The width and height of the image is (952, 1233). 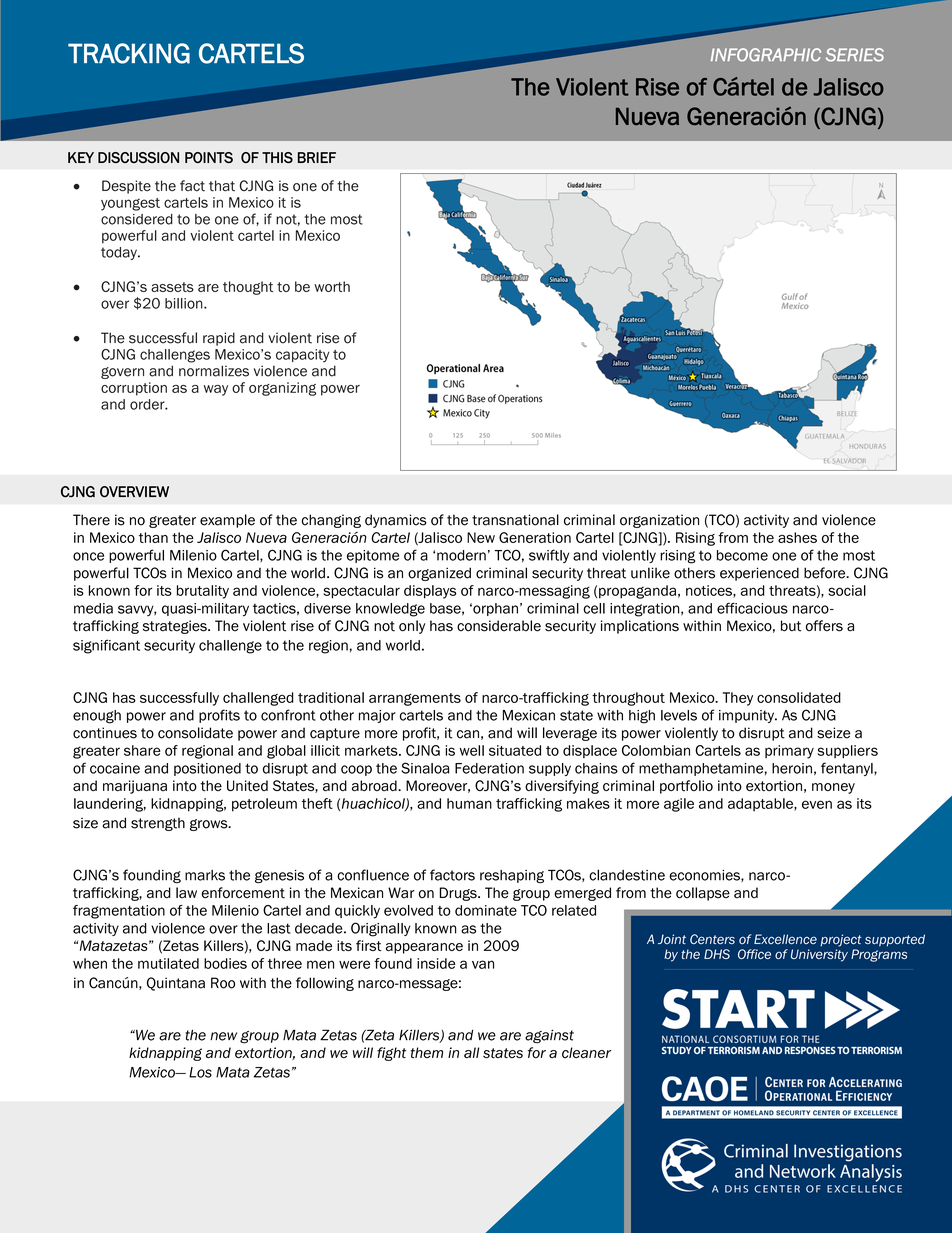 What do you see at coordinates (200, 1072) in the image?
I see `Los` at bounding box center [200, 1072].
